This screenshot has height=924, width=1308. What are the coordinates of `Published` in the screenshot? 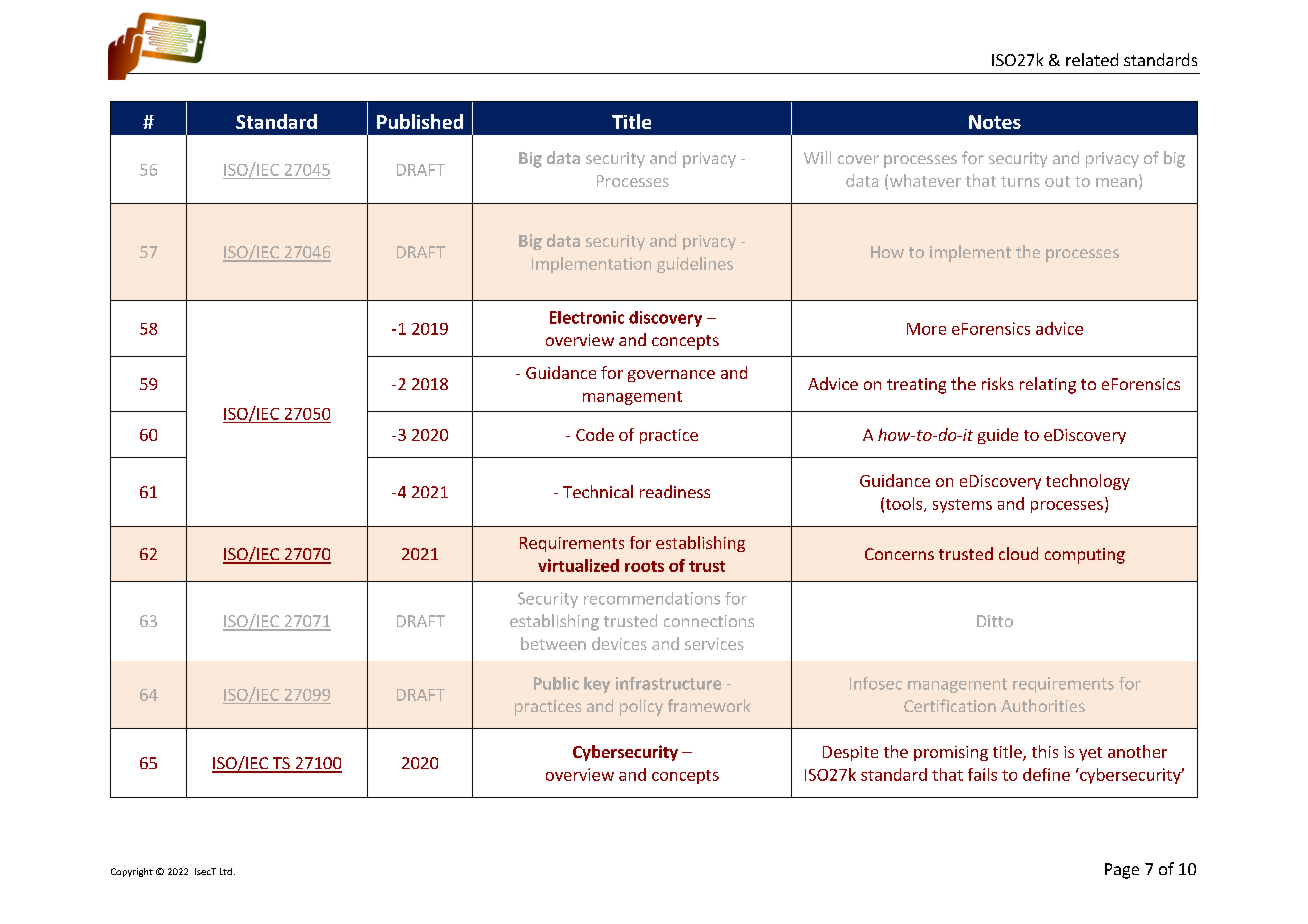 It's located at (420, 121).
